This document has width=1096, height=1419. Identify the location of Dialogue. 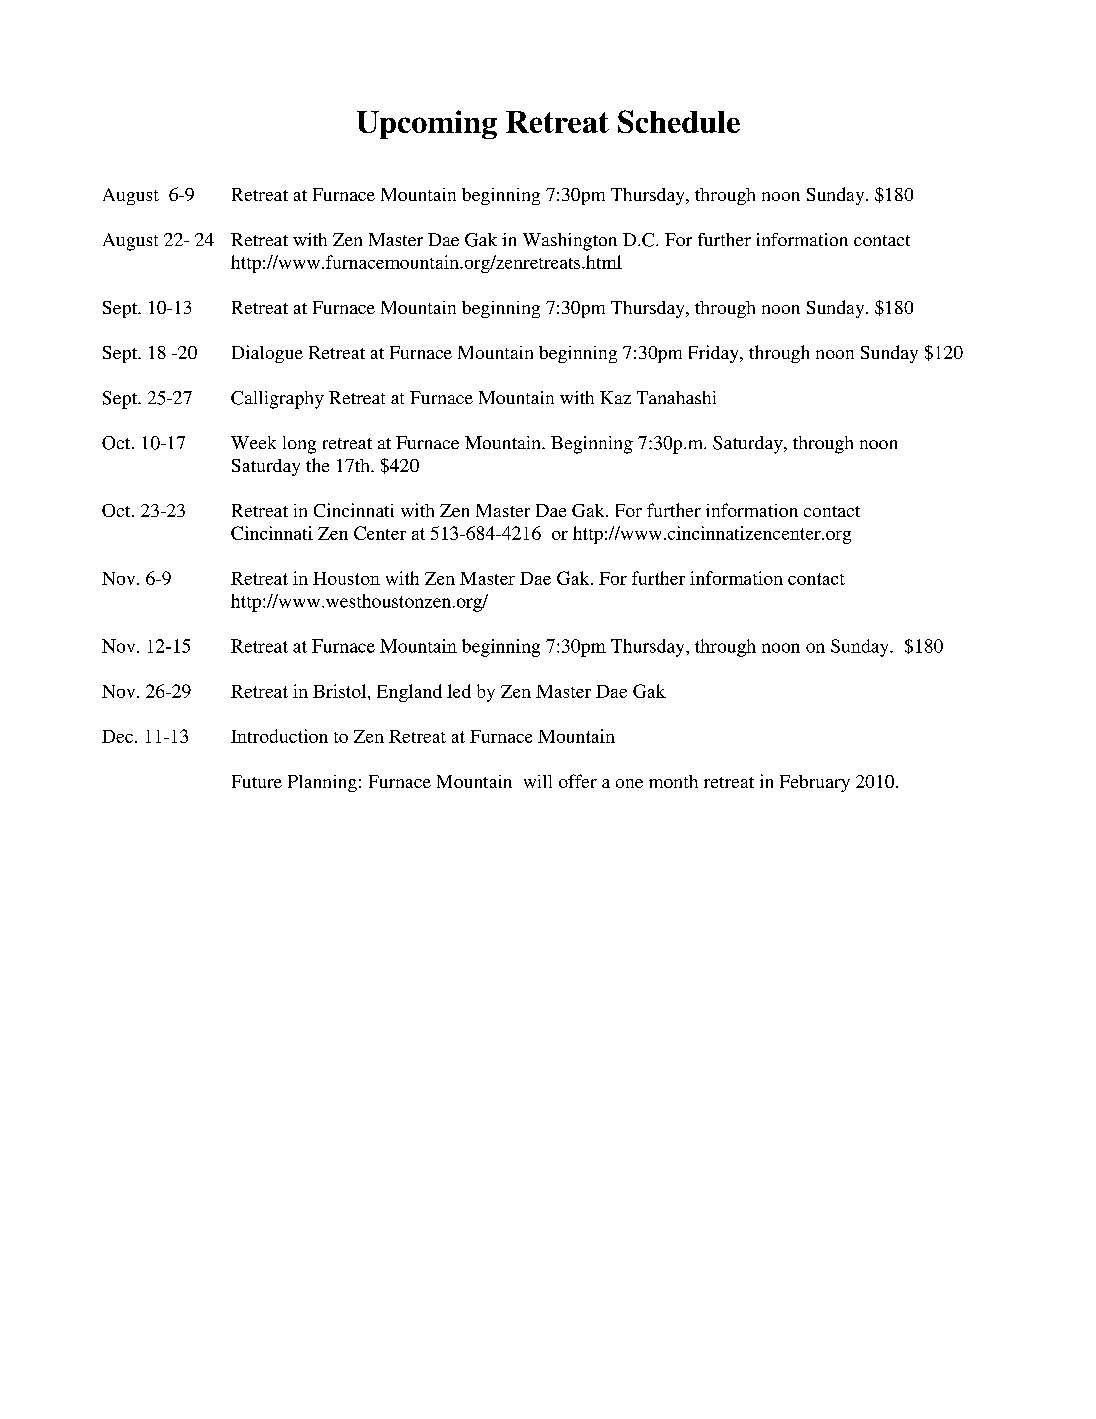
(267, 354).
